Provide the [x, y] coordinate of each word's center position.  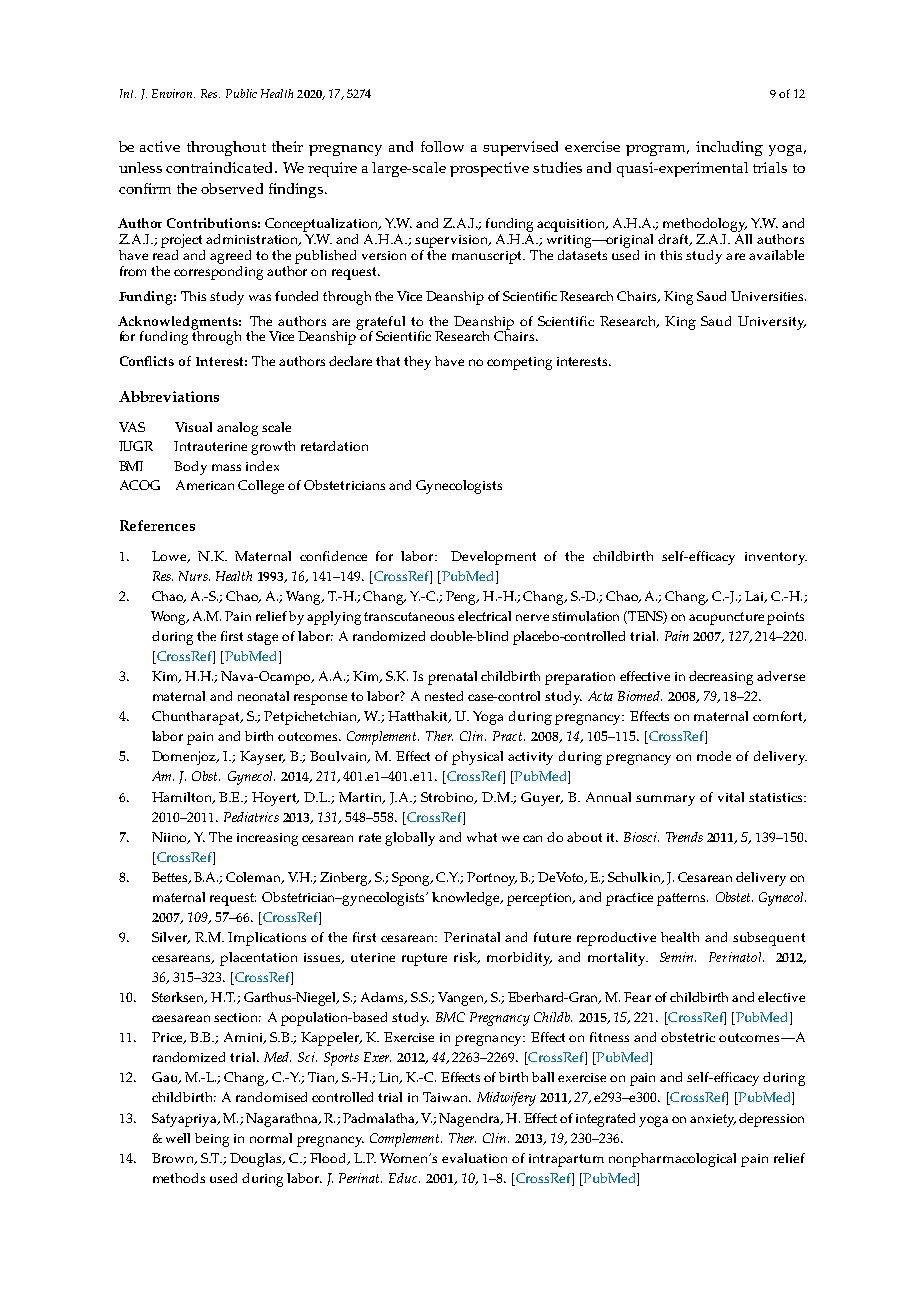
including [729, 148]
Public [241, 93]
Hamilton [183, 798]
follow [442, 146]
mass [226, 467]
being [212, 1140]
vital [731, 797]
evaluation [474, 1158]
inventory [776, 558]
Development [493, 558]
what [482, 837]
